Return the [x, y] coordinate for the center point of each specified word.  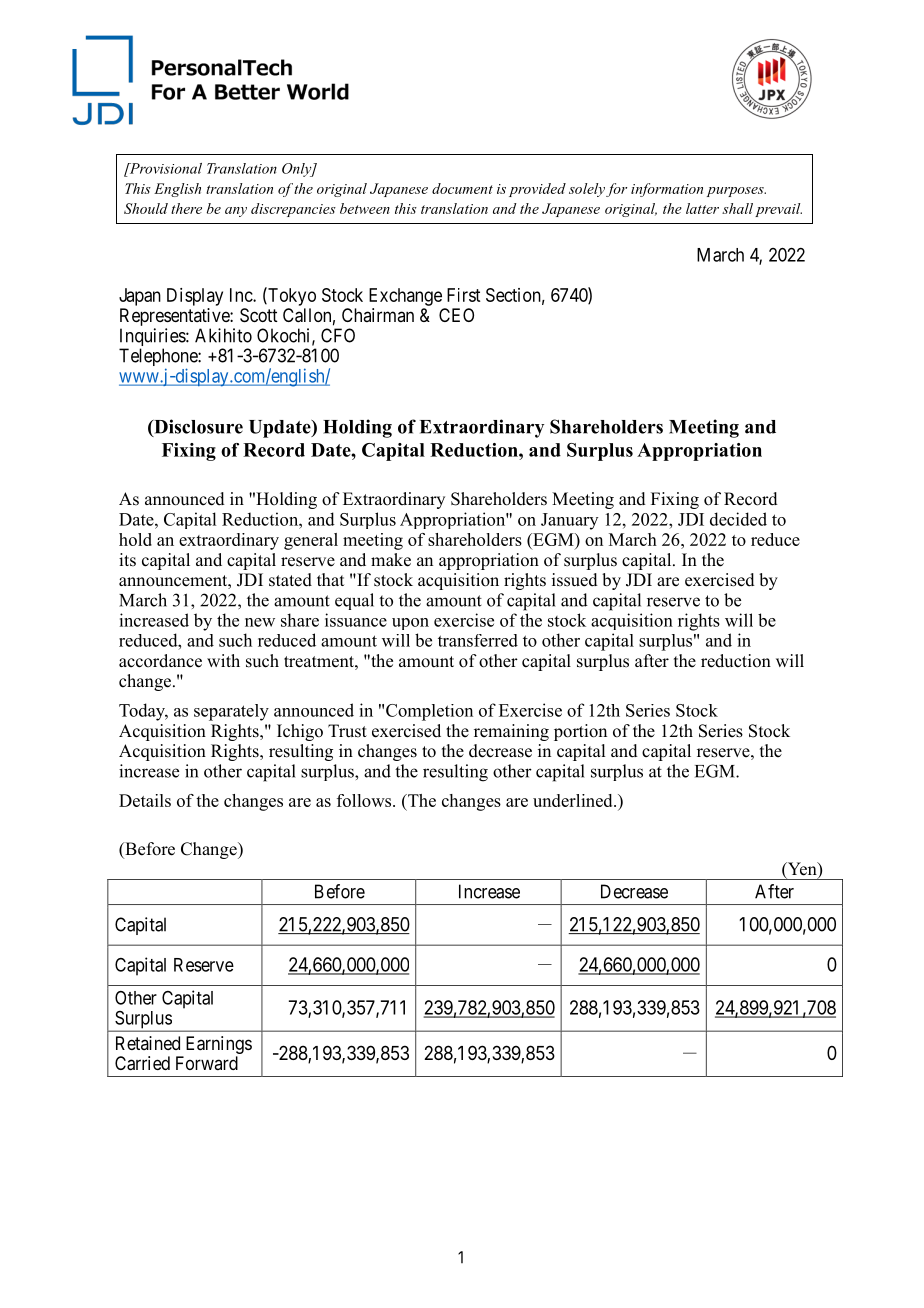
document [462, 188]
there [186, 208]
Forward [207, 1063]
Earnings [219, 1045]
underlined [574, 800]
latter [702, 208]
